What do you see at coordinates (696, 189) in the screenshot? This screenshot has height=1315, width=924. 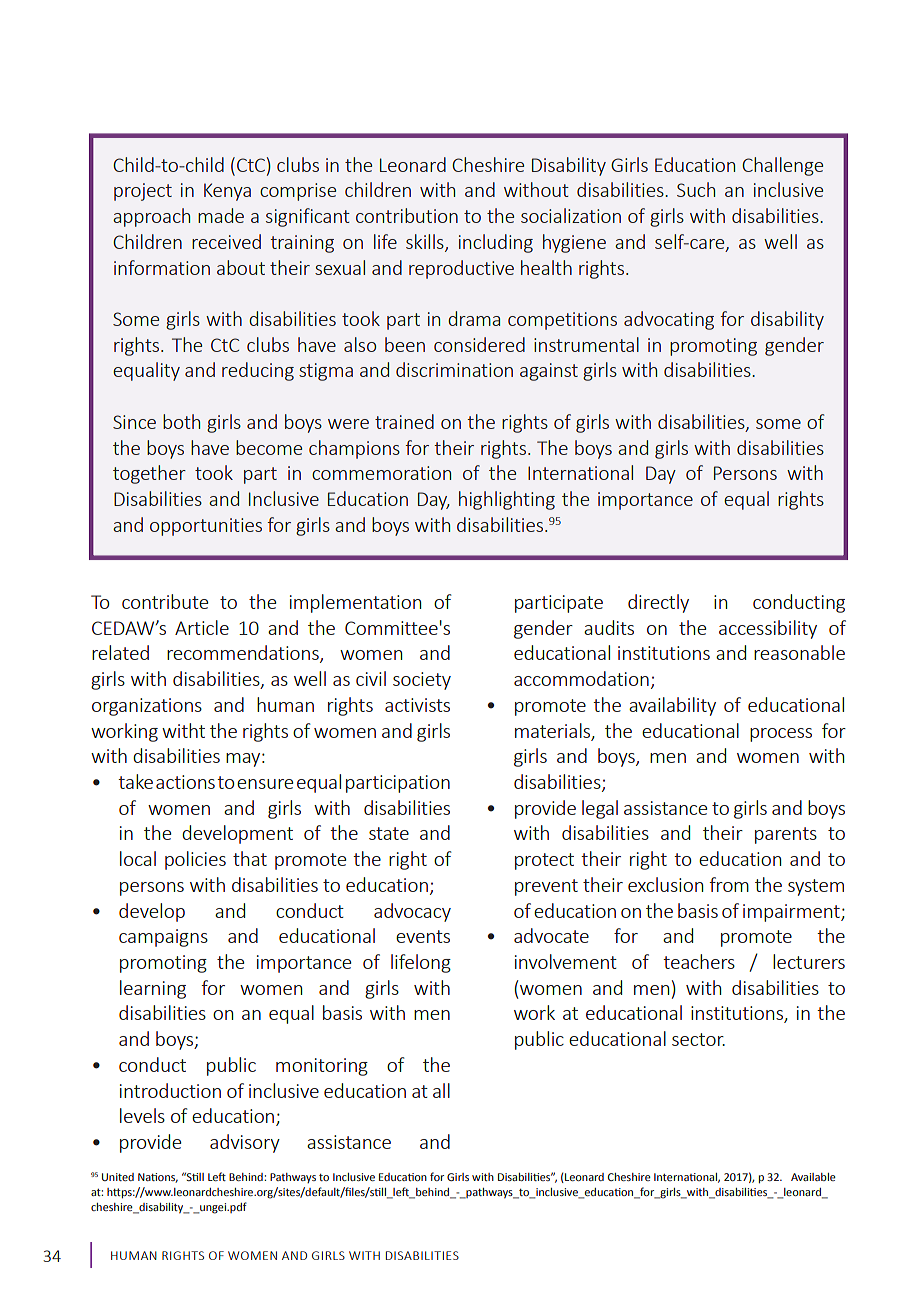 I see `Such` at bounding box center [696, 189].
